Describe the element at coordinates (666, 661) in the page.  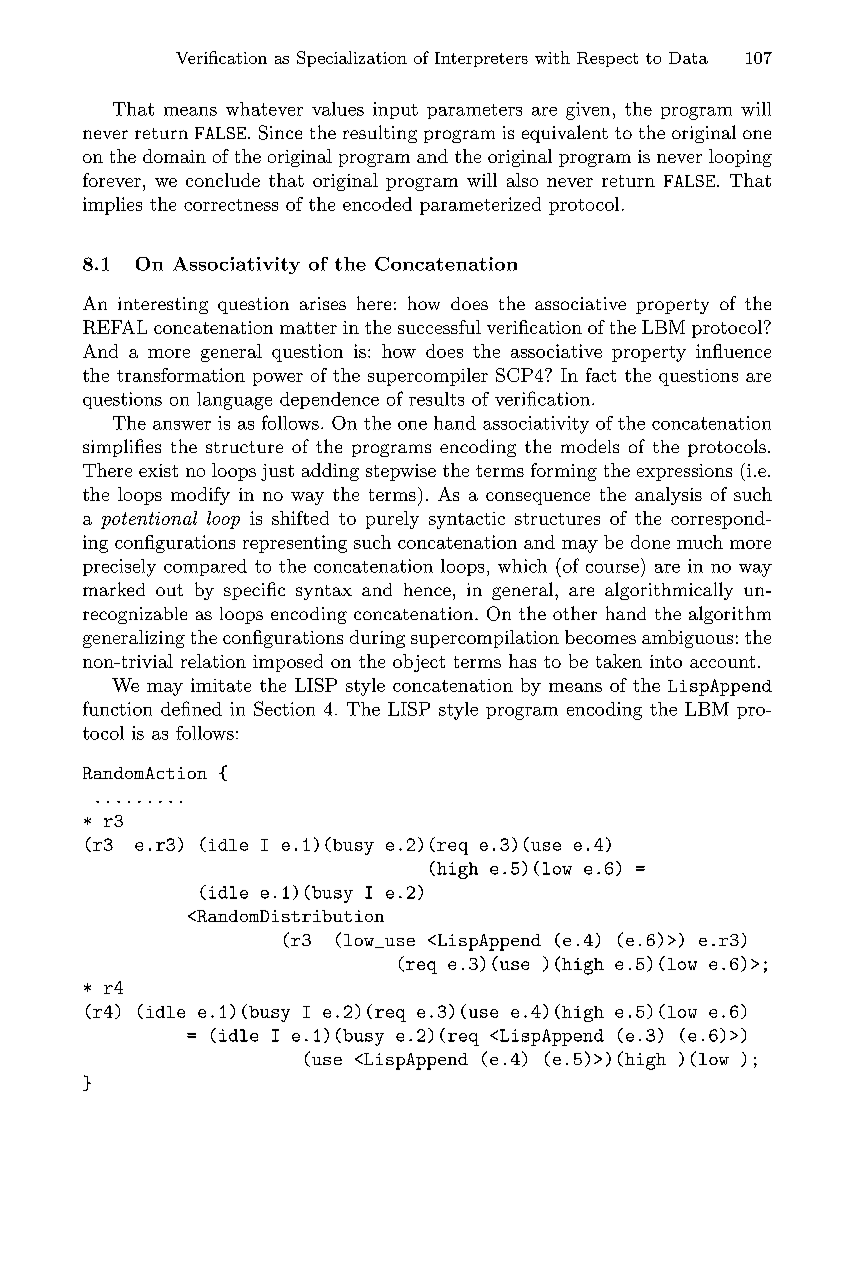
I see `into` at that location.
